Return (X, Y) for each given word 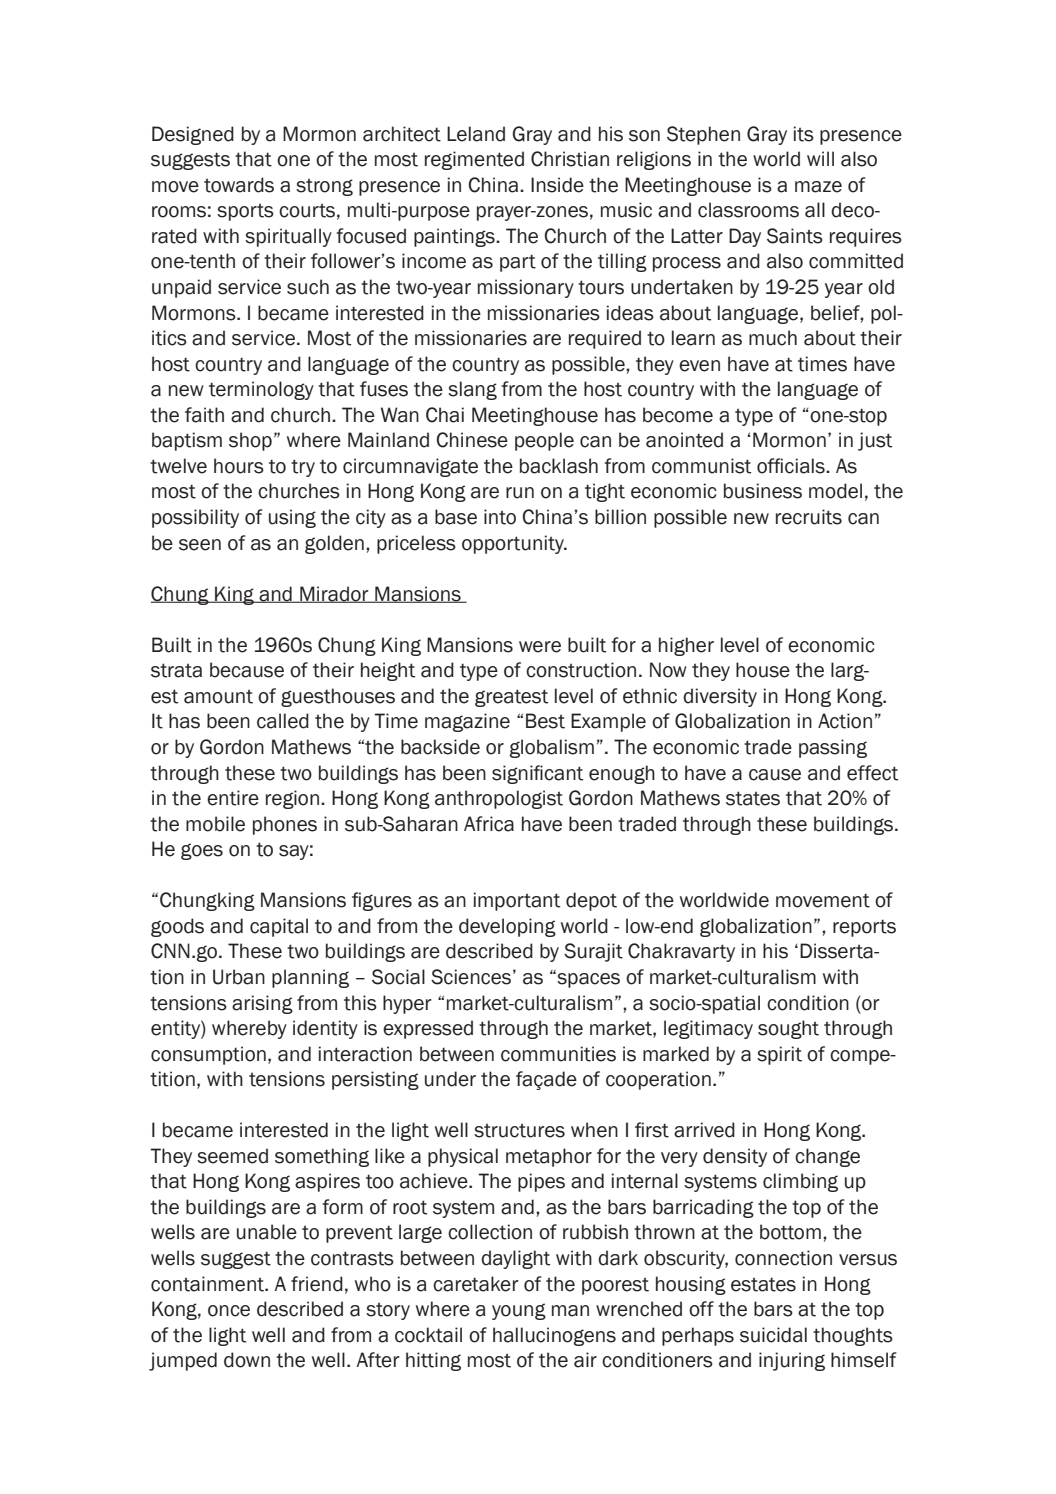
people (544, 441)
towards (239, 185)
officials (792, 466)
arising (262, 1004)
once (229, 1311)
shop (250, 441)
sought (788, 1029)
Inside (557, 185)
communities (558, 1054)
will (820, 158)
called (283, 721)
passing (833, 748)
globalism (552, 748)
